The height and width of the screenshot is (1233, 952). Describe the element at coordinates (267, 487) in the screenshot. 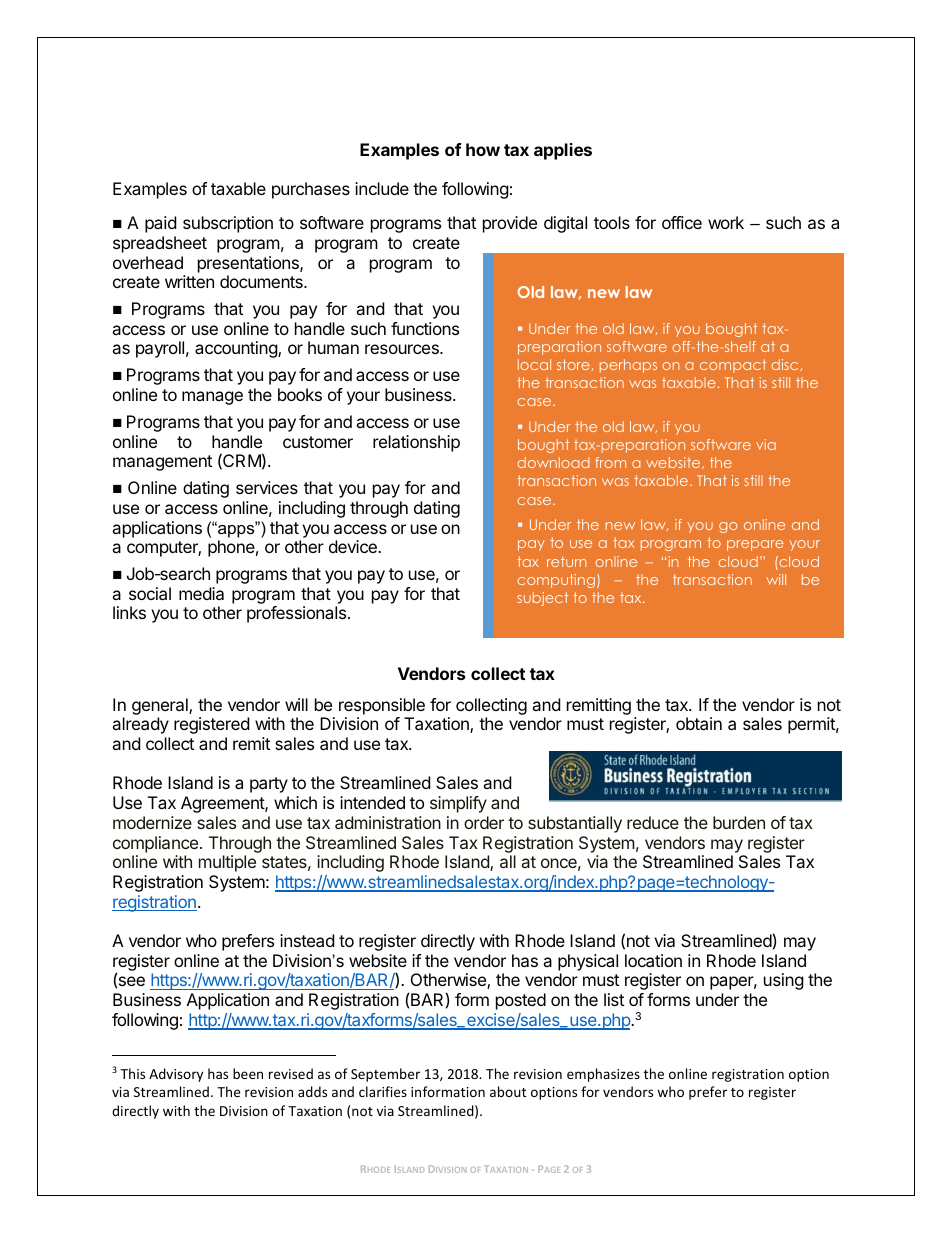

I see `services` at that location.
